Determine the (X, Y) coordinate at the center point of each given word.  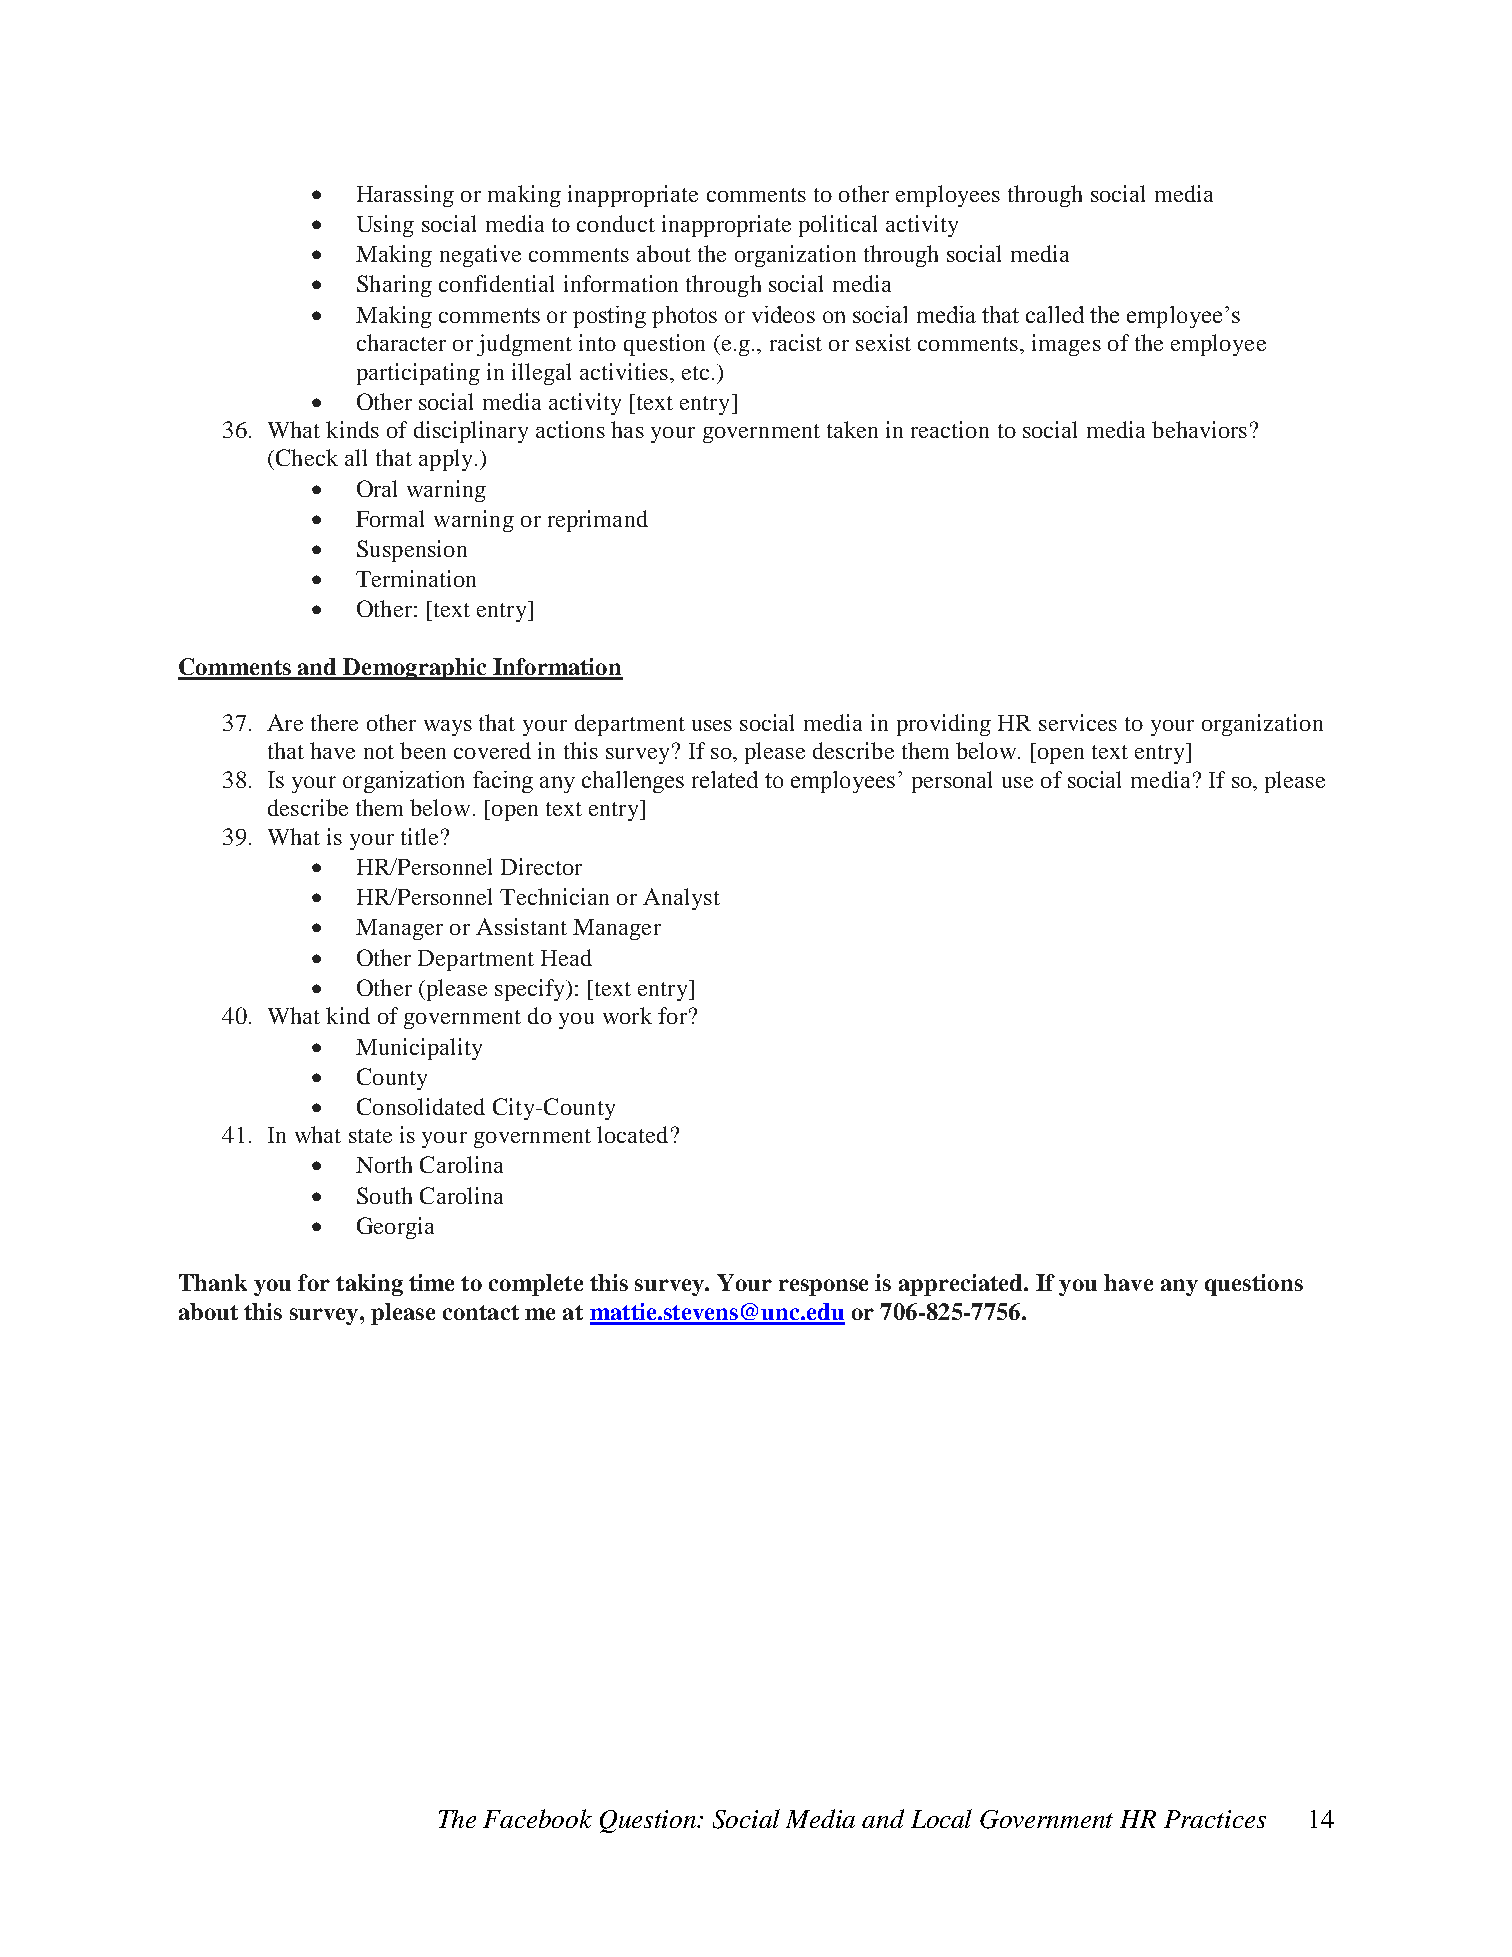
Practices (1215, 1819)
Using (385, 226)
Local (941, 1818)
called (1055, 314)
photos (684, 317)
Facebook (537, 1818)
